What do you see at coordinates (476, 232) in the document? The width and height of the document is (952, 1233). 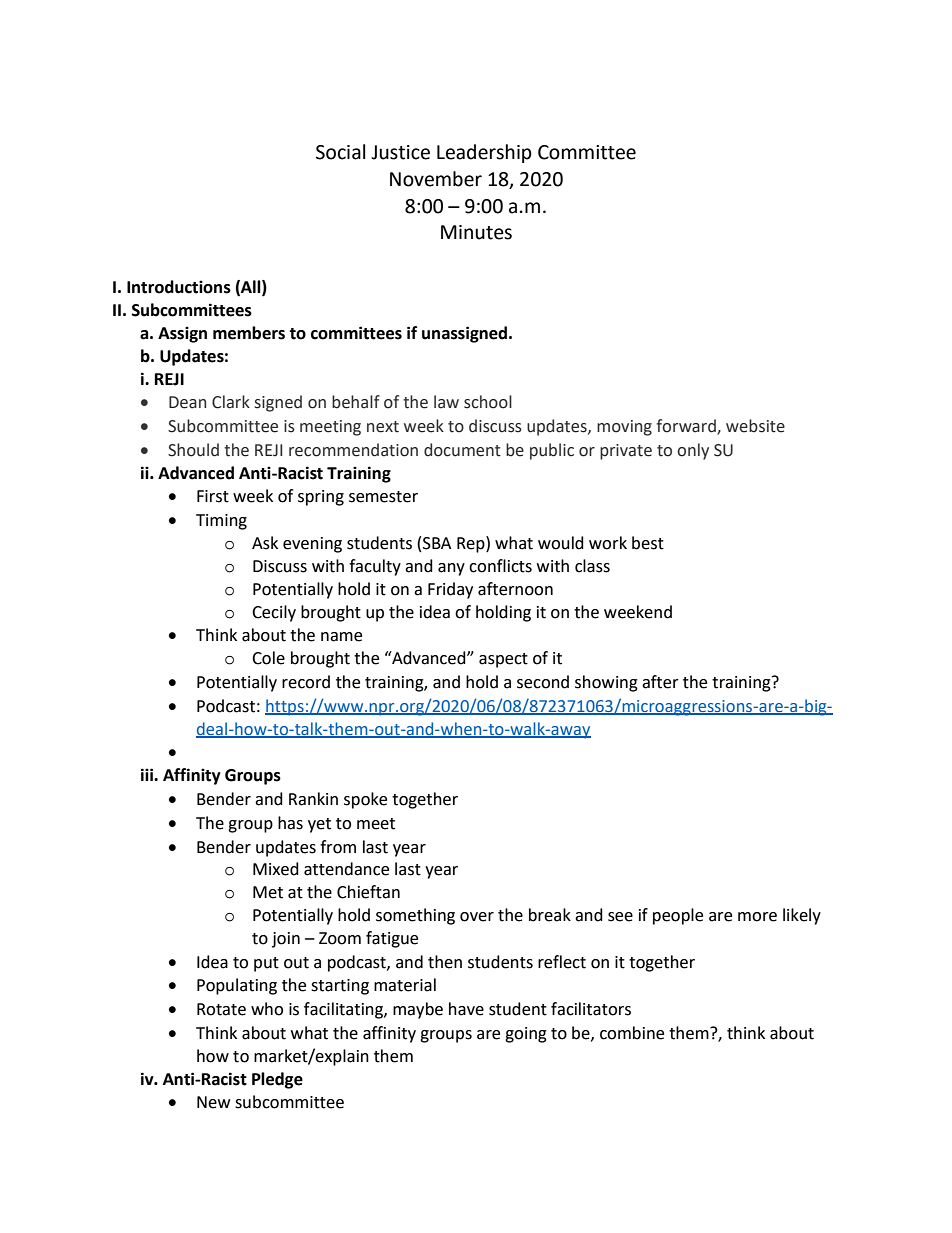 I see `Minutes` at bounding box center [476, 232].
